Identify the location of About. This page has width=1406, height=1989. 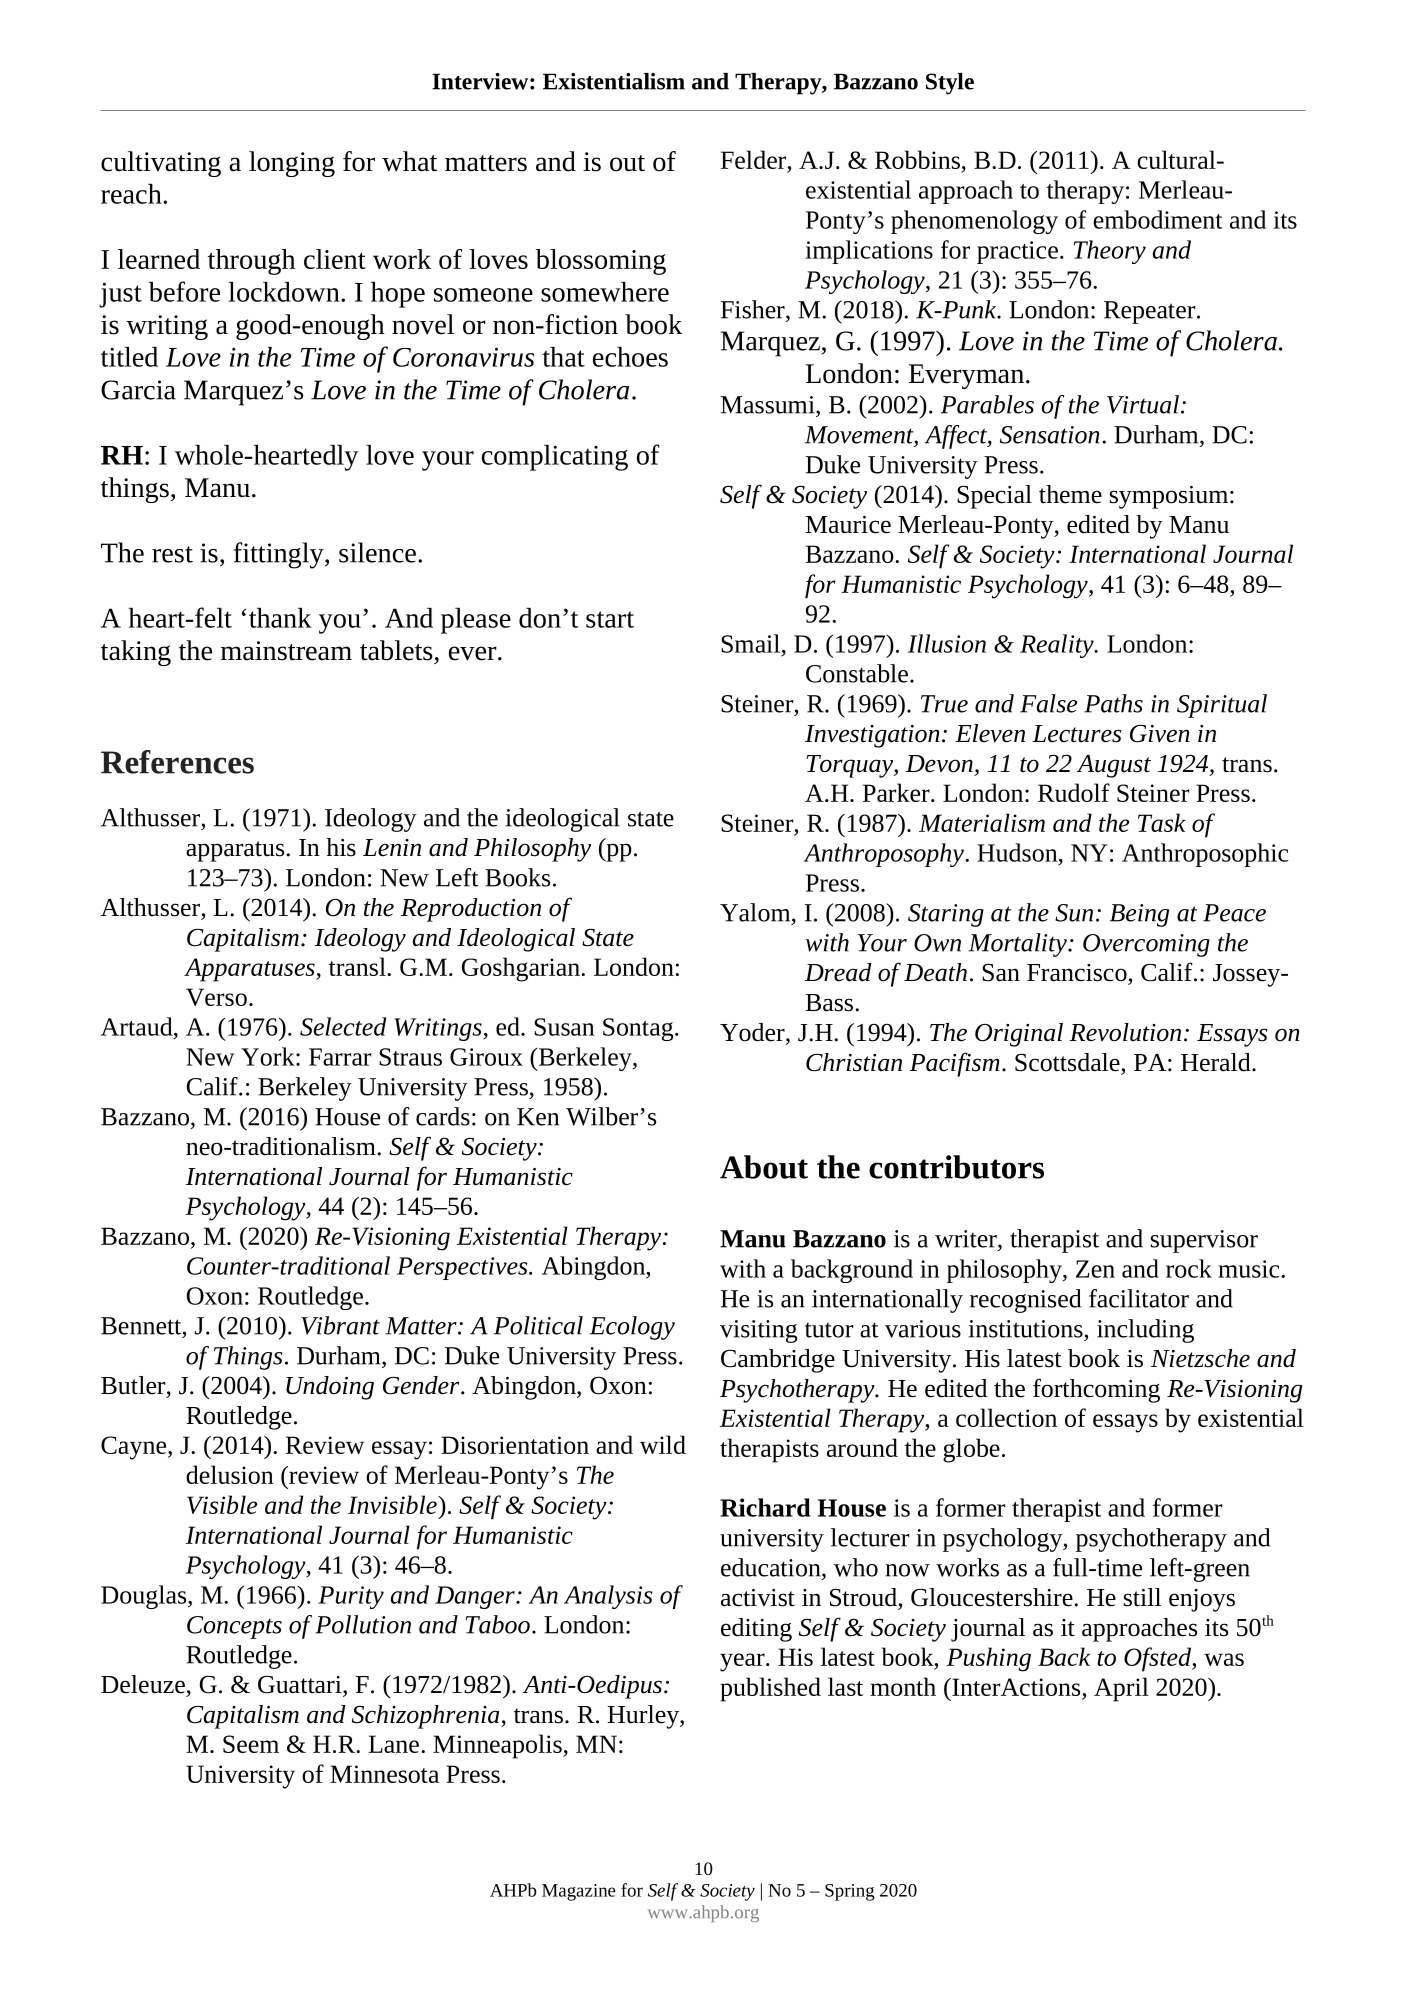
(764, 1167).
